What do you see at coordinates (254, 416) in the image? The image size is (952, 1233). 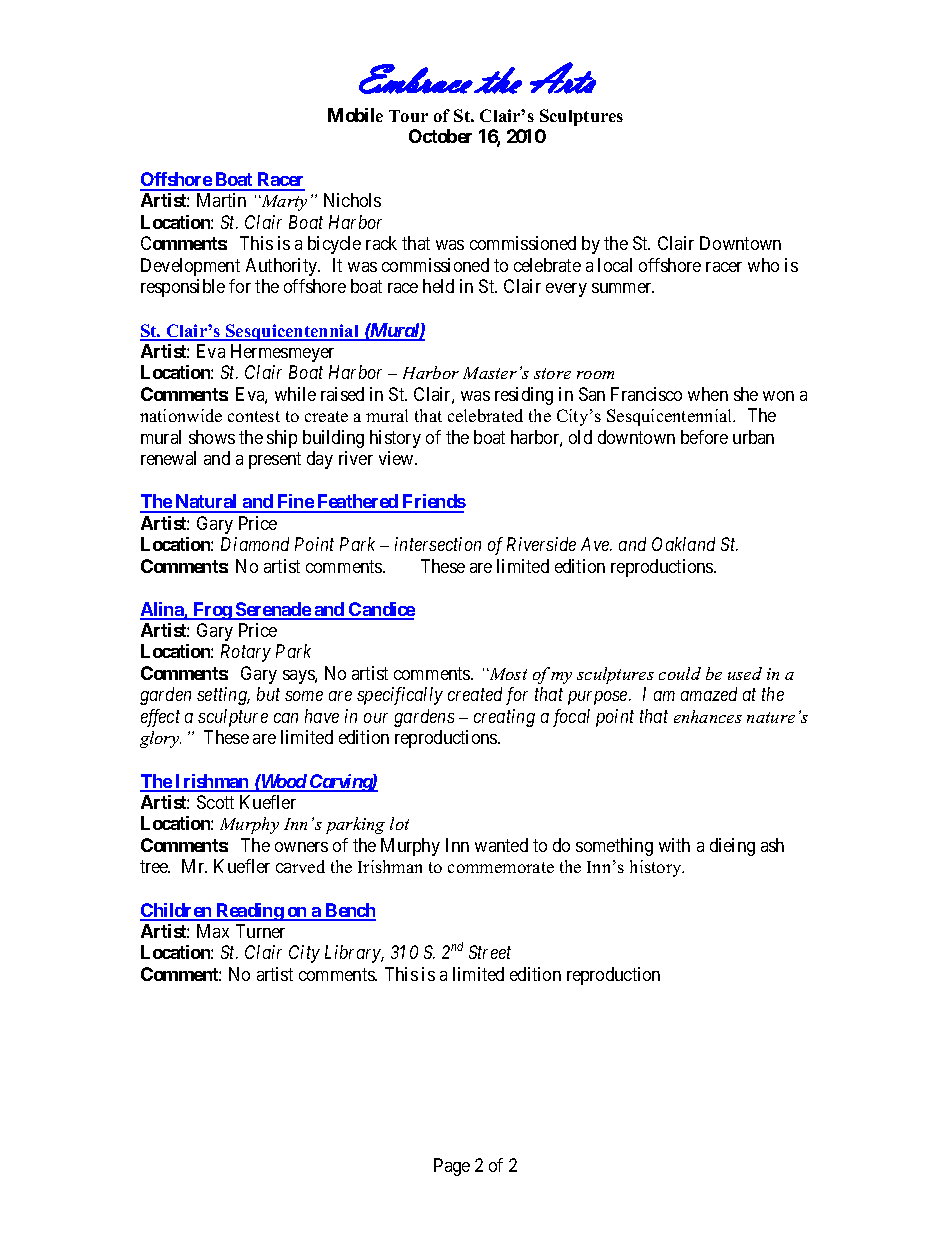 I see `contest` at bounding box center [254, 416].
